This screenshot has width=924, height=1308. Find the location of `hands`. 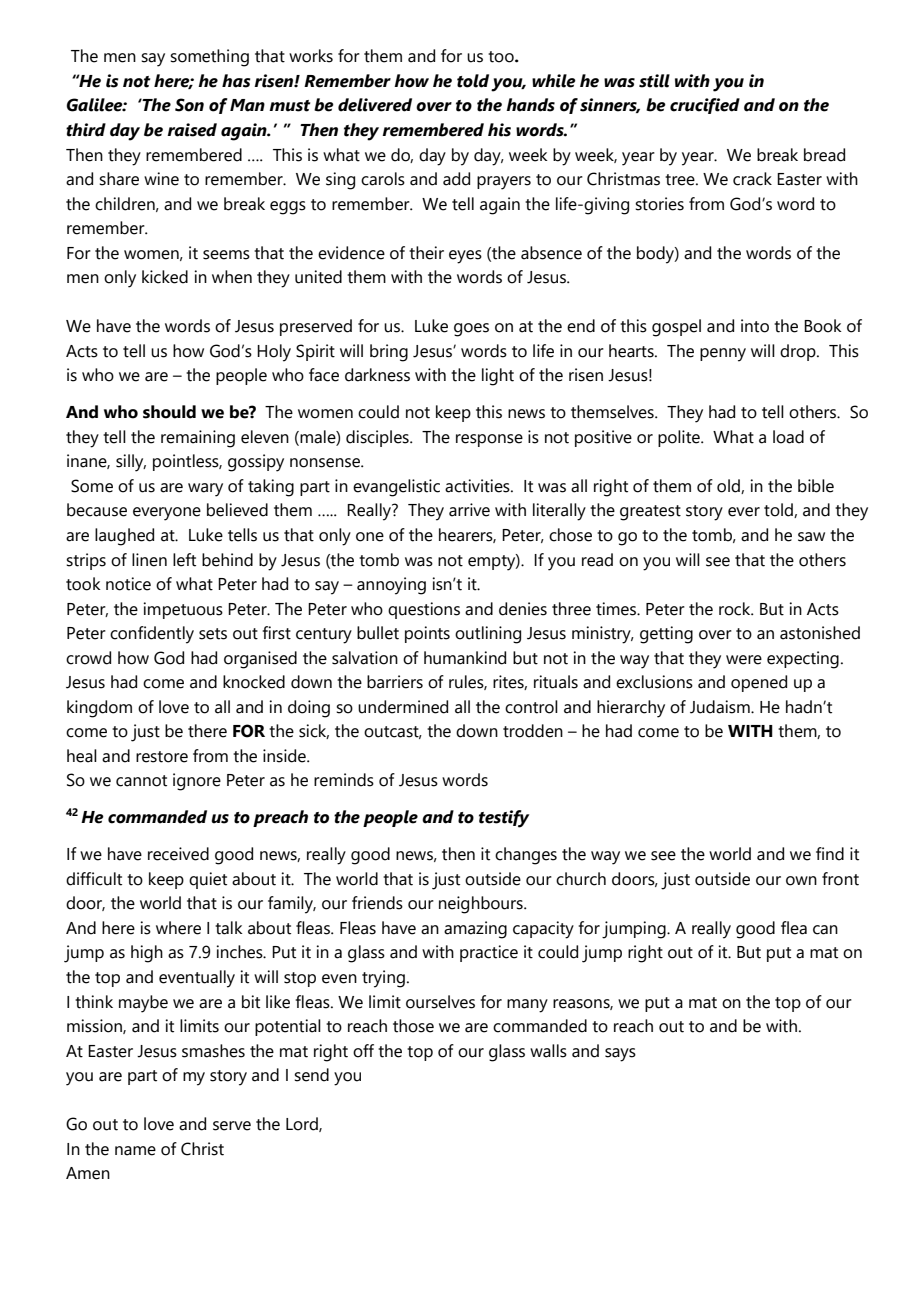

hands is located at coordinates (530, 105).
